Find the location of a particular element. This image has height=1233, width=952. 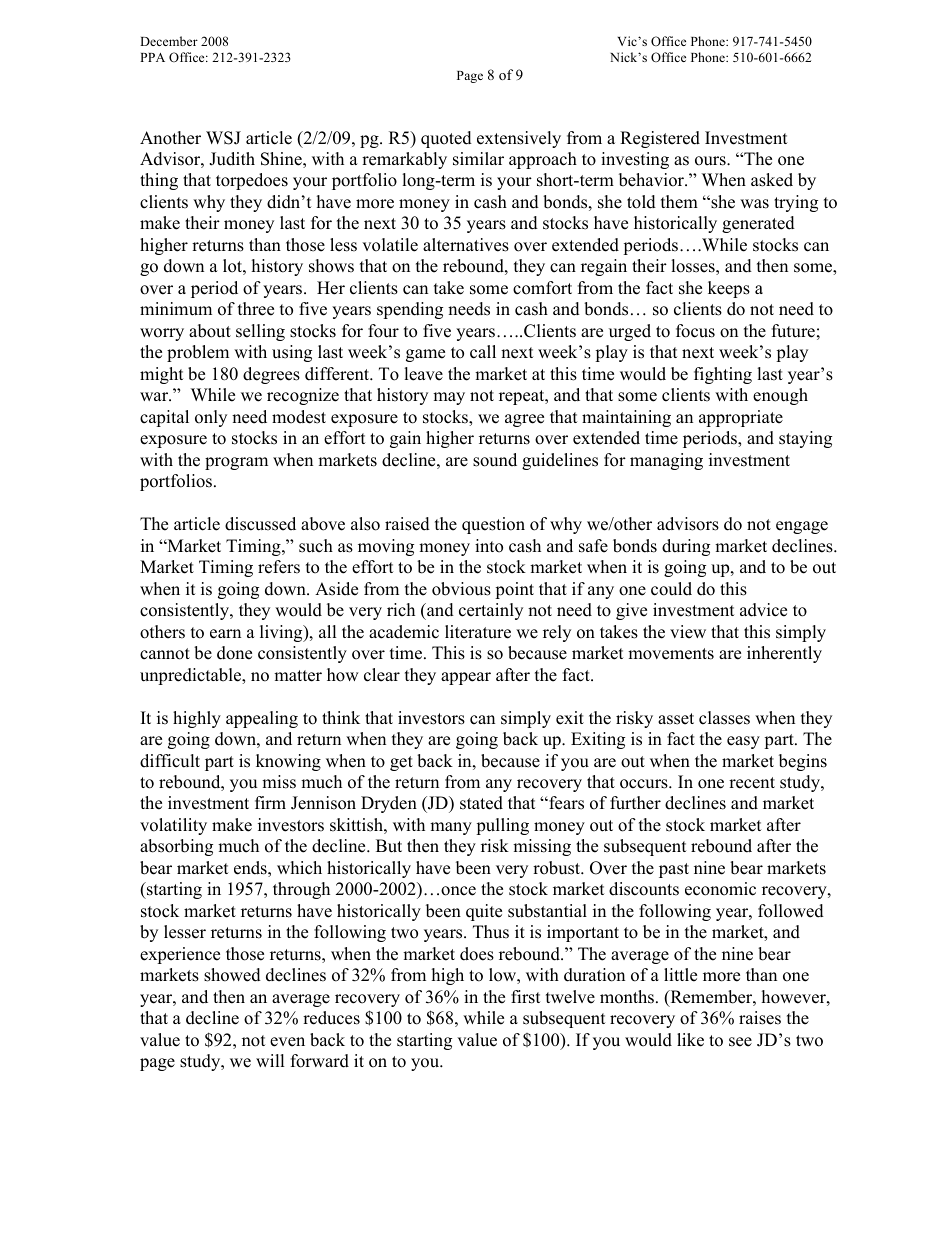

quoted is located at coordinates (446, 139).
